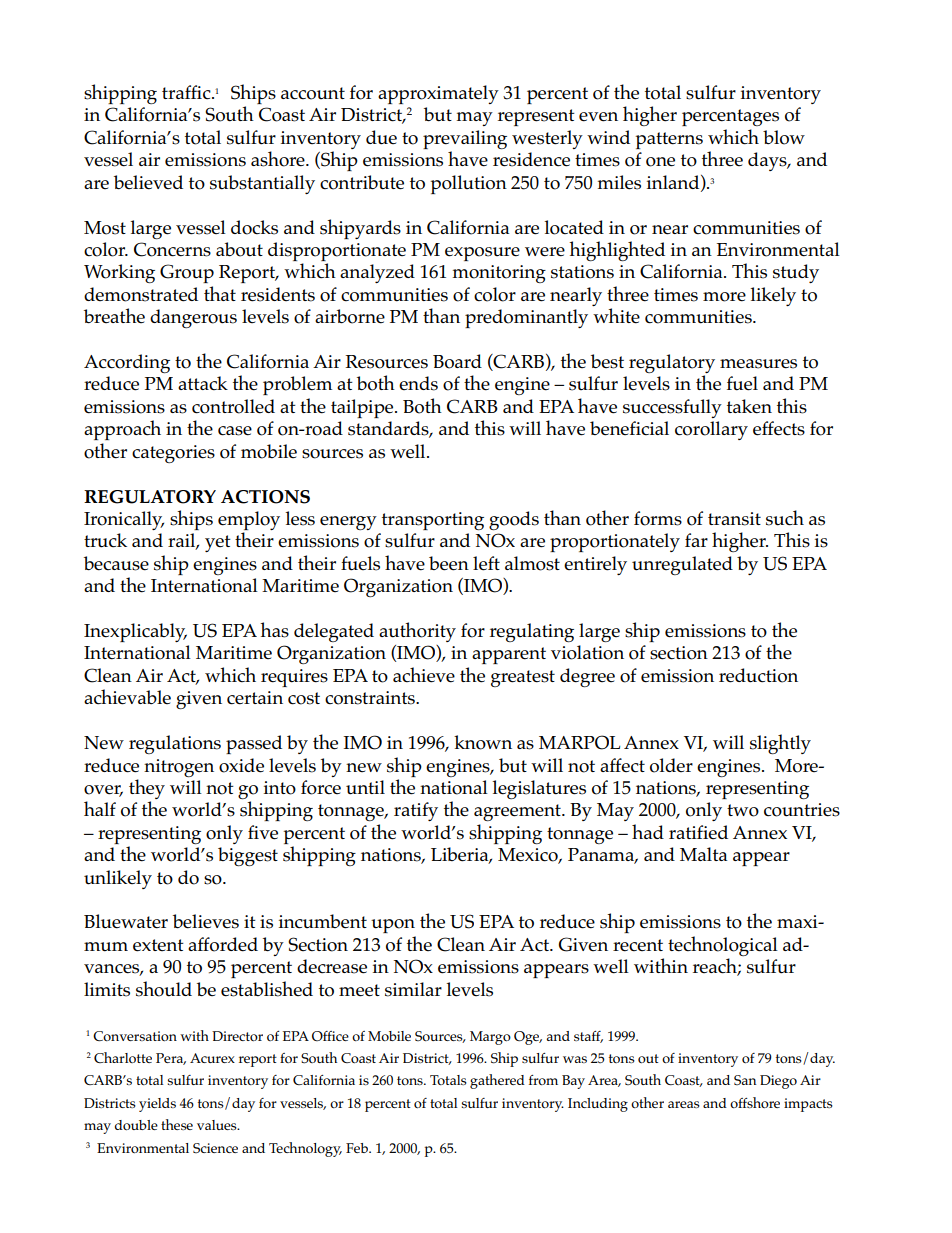 The height and width of the page is (1233, 952). What do you see at coordinates (711, 430) in the page?
I see `corollary` at bounding box center [711, 430].
